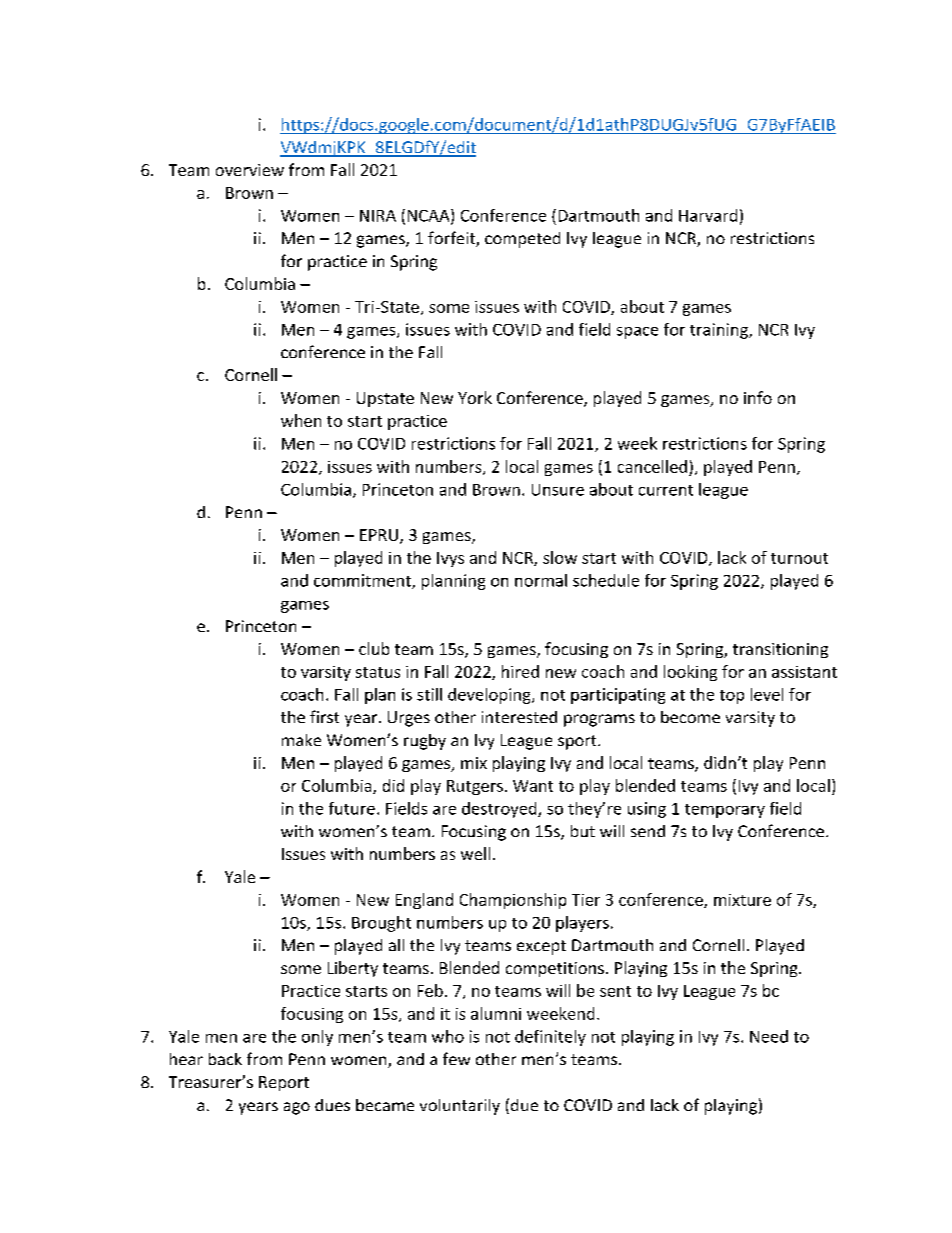 The height and width of the document is (1233, 952). Describe the element at coordinates (725, 811) in the document. I see `temporary` at that location.
